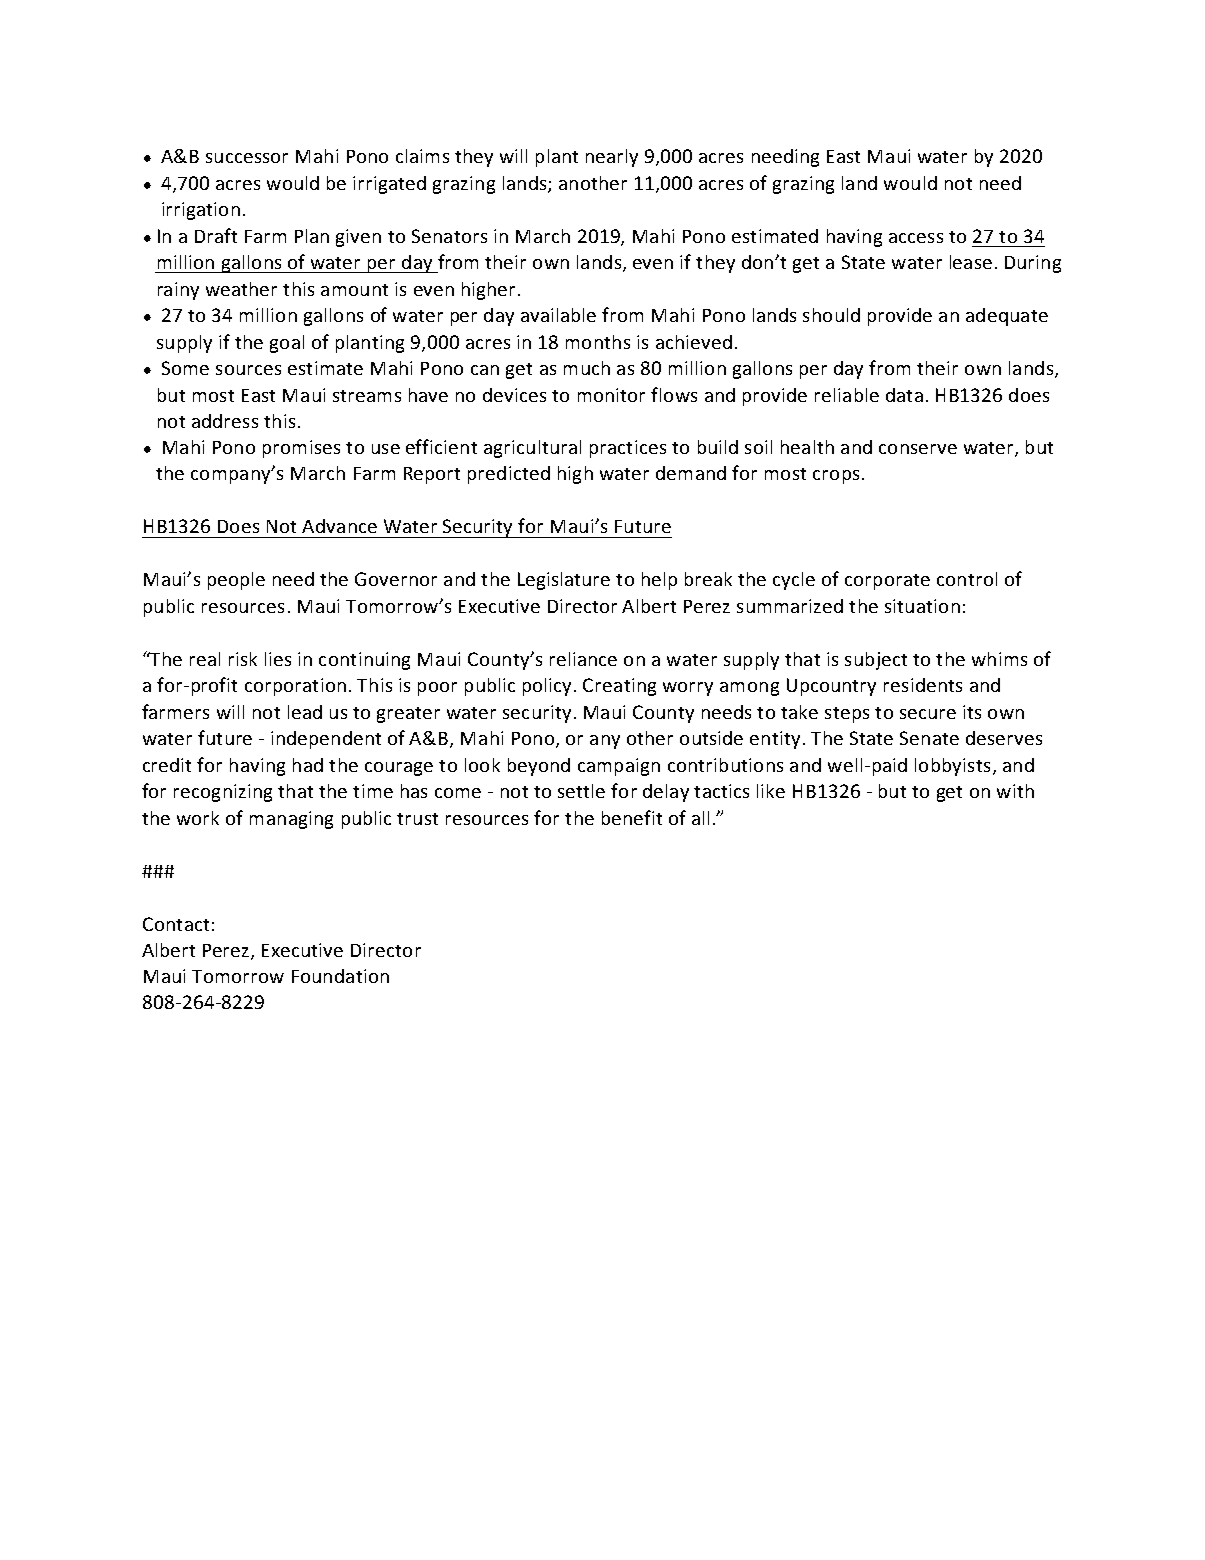 This document has height=1560, width=1205. I want to click on access, so click(916, 238).
